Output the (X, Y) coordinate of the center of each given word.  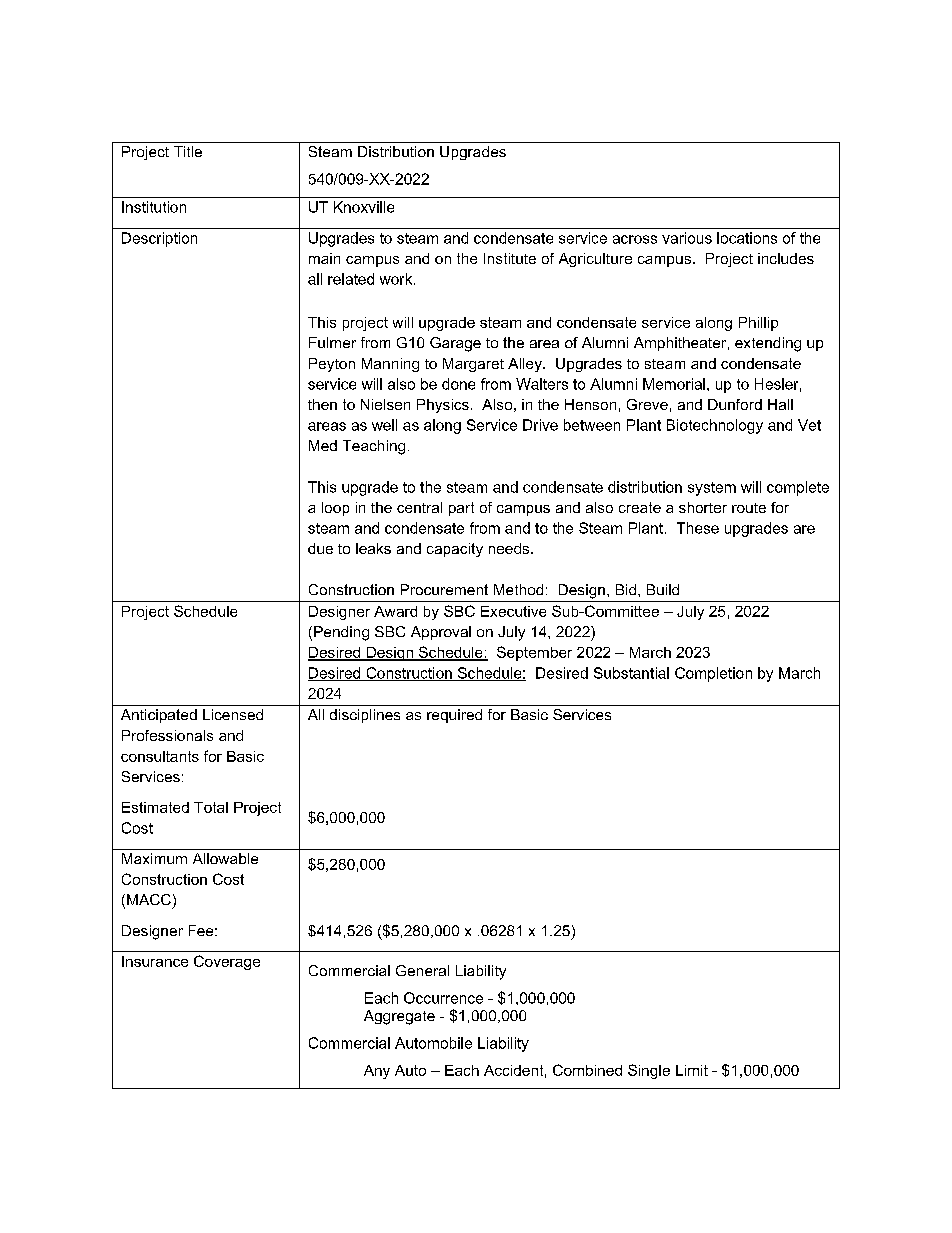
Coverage (227, 962)
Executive (513, 611)
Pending (341, 633)
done (458, 384)
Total (211, 807)
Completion (713, 674)
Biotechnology (715, 426)
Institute (510, 258)
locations (747, 238)
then (322, 404)
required (454, 716)
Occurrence (443, 998)
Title (188, 151)
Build (663, 589)
